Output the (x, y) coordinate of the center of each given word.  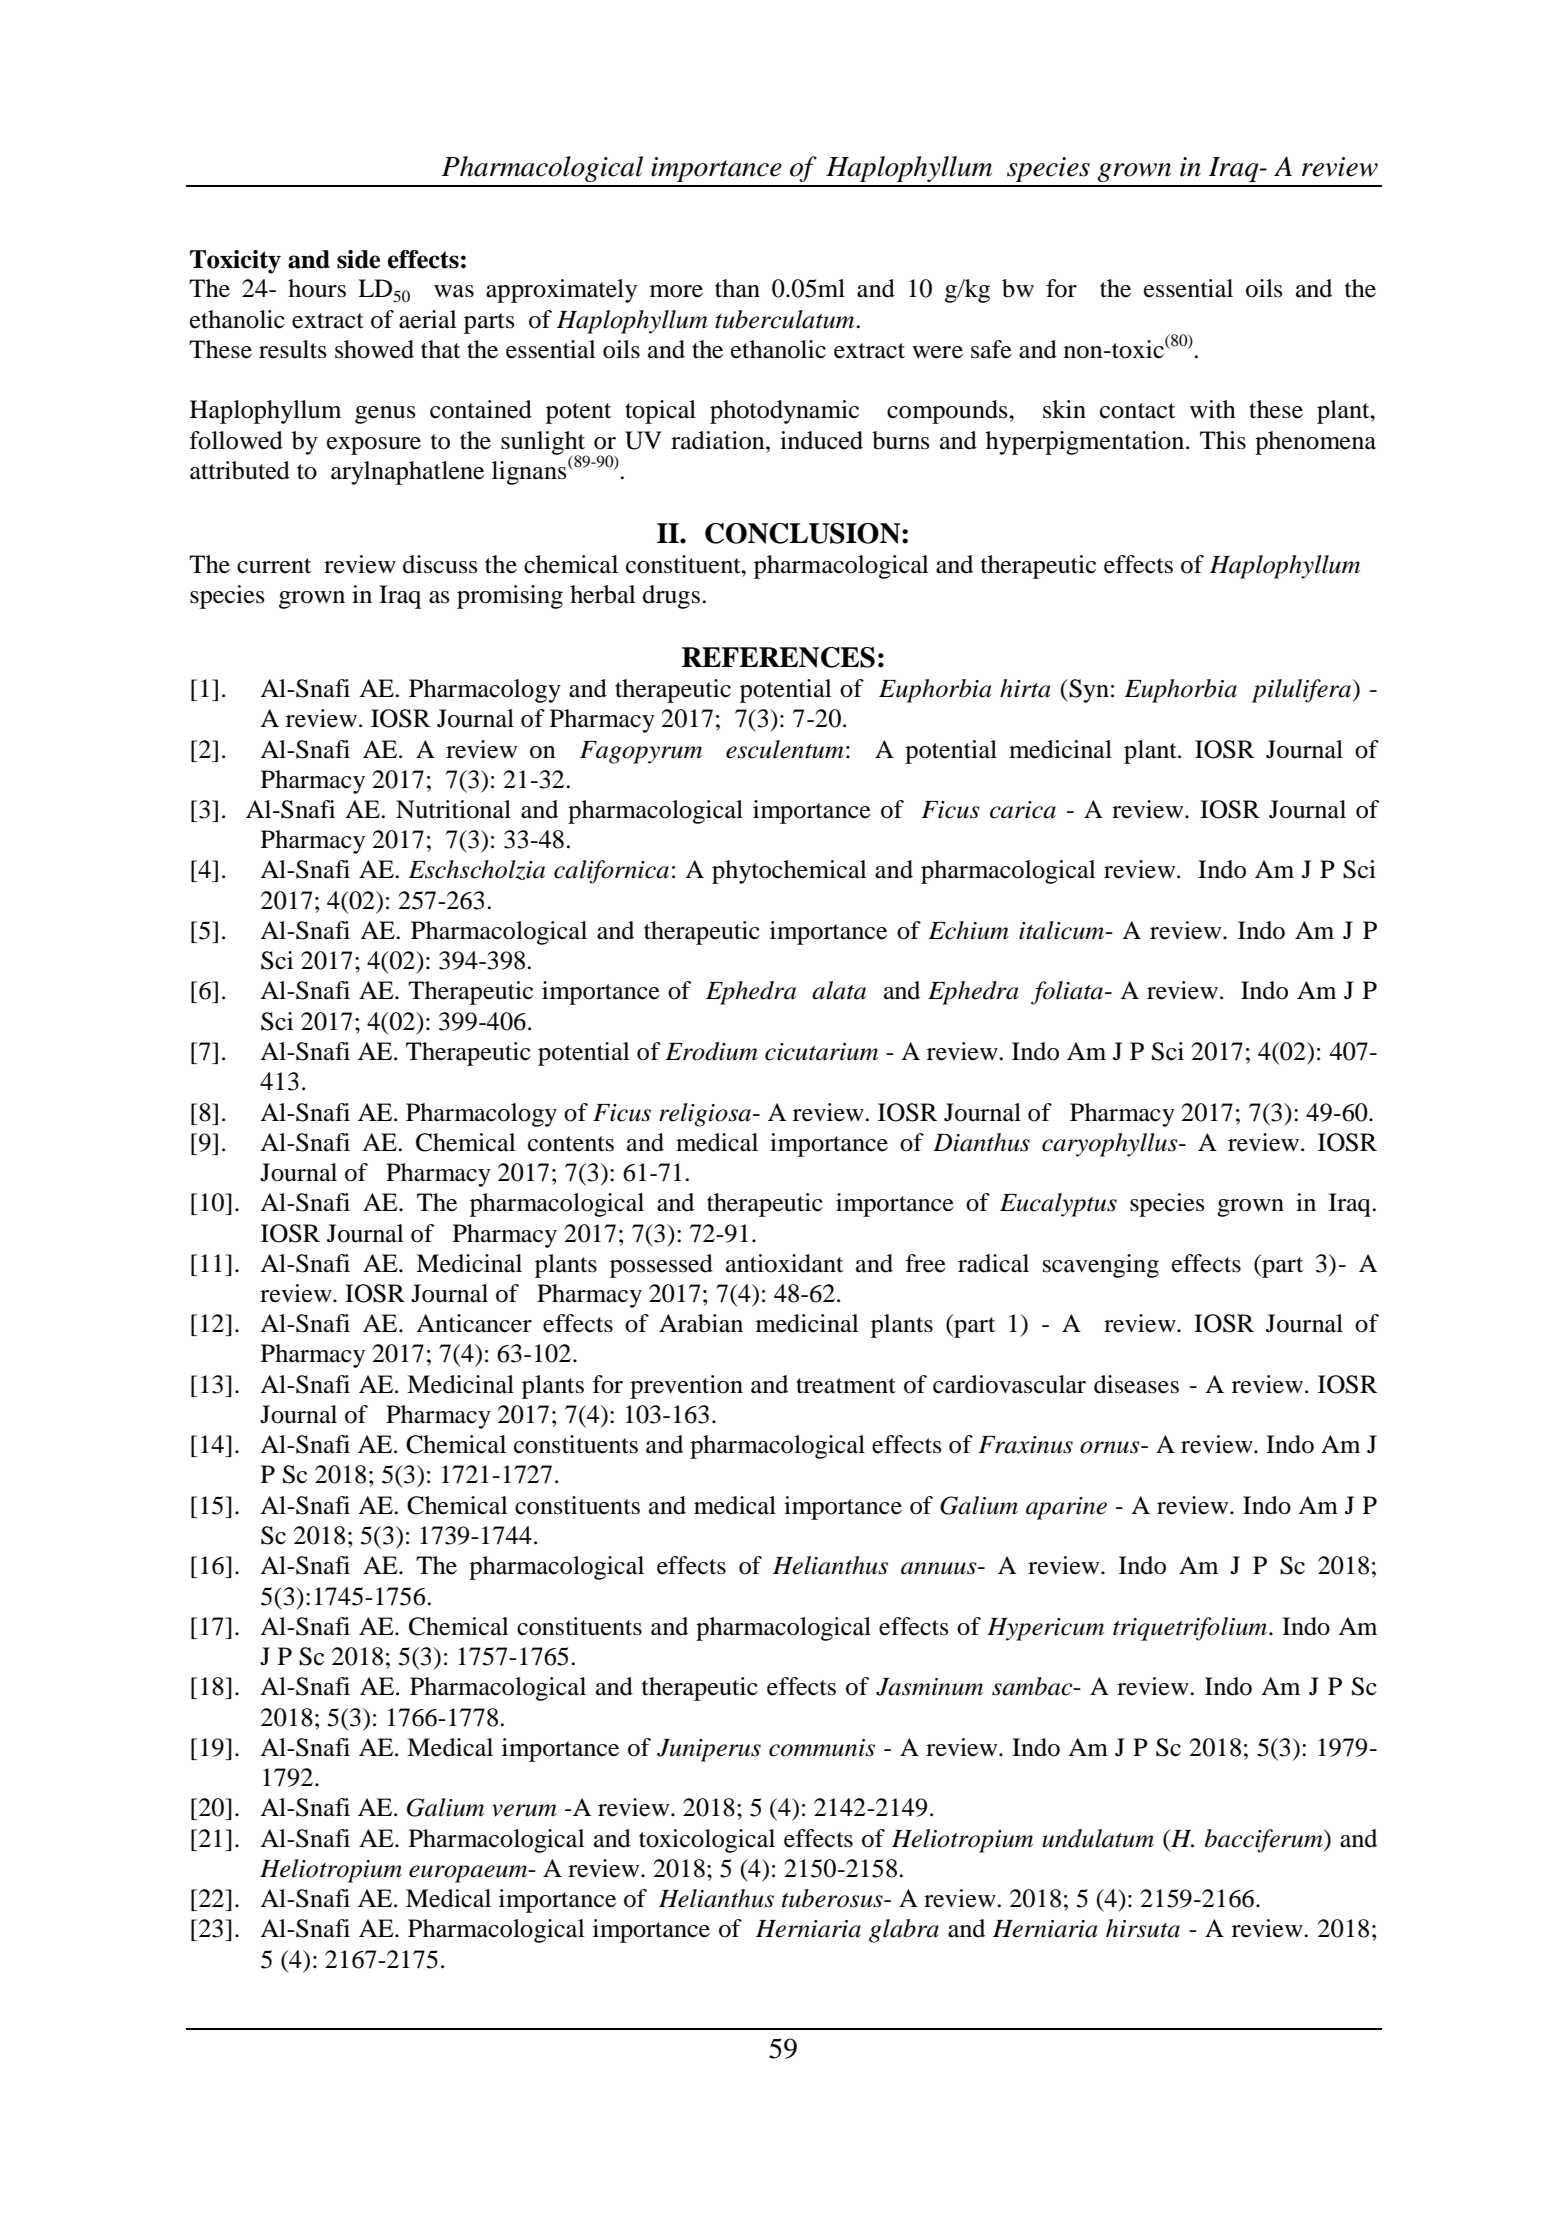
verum (524, 1810)
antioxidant (784, 1263)
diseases (1136, 1384)
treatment (846, 1386)
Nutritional (453, 809)
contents (571, 1144)
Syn (1088, 691)
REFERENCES (778, 657)
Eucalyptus (1058, 1205)
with (1213, 409)
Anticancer (474, 1323)
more (676, 291)
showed (374, 349)
